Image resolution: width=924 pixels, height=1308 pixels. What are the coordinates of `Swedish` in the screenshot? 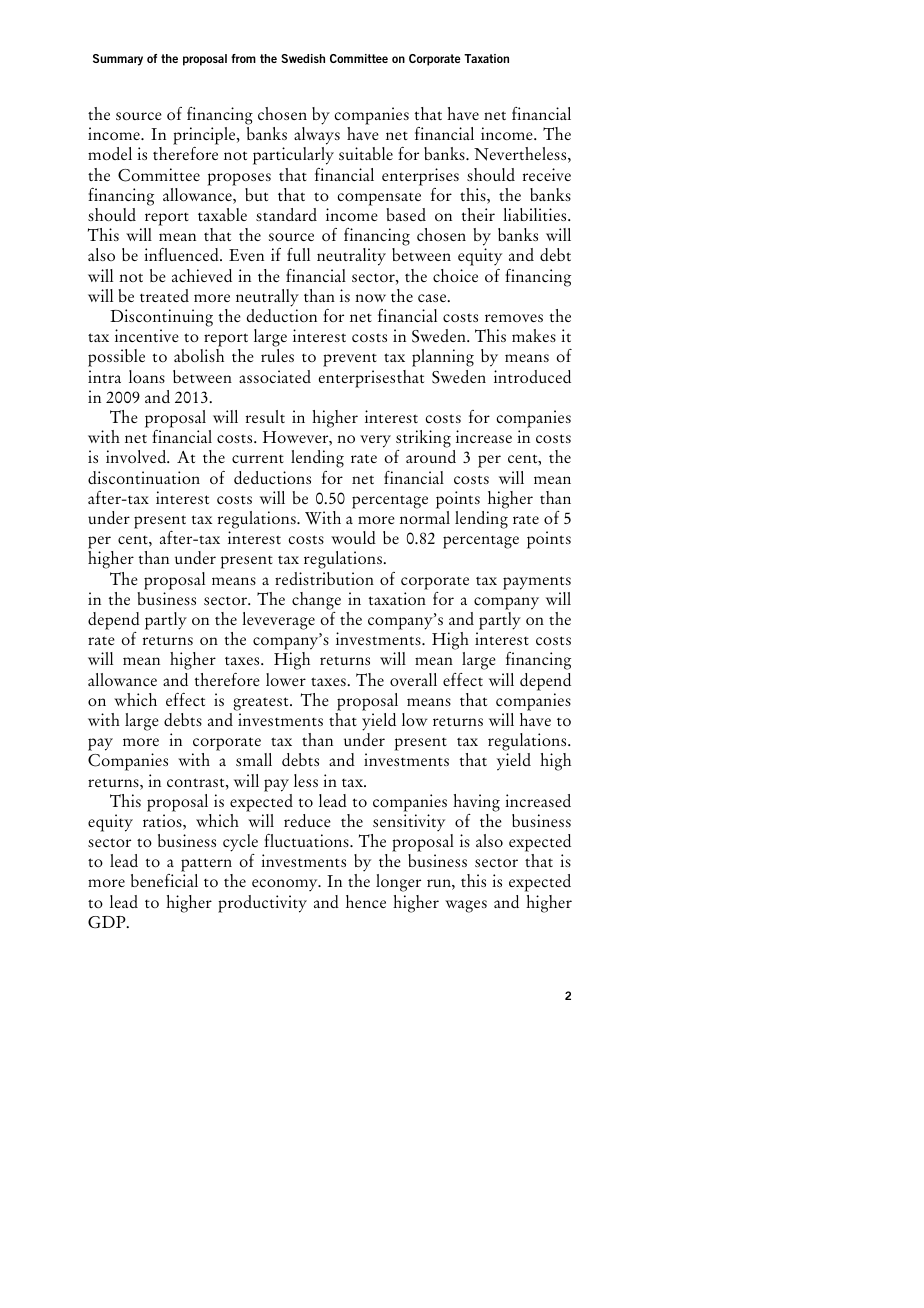 It's located at (303, 58).
